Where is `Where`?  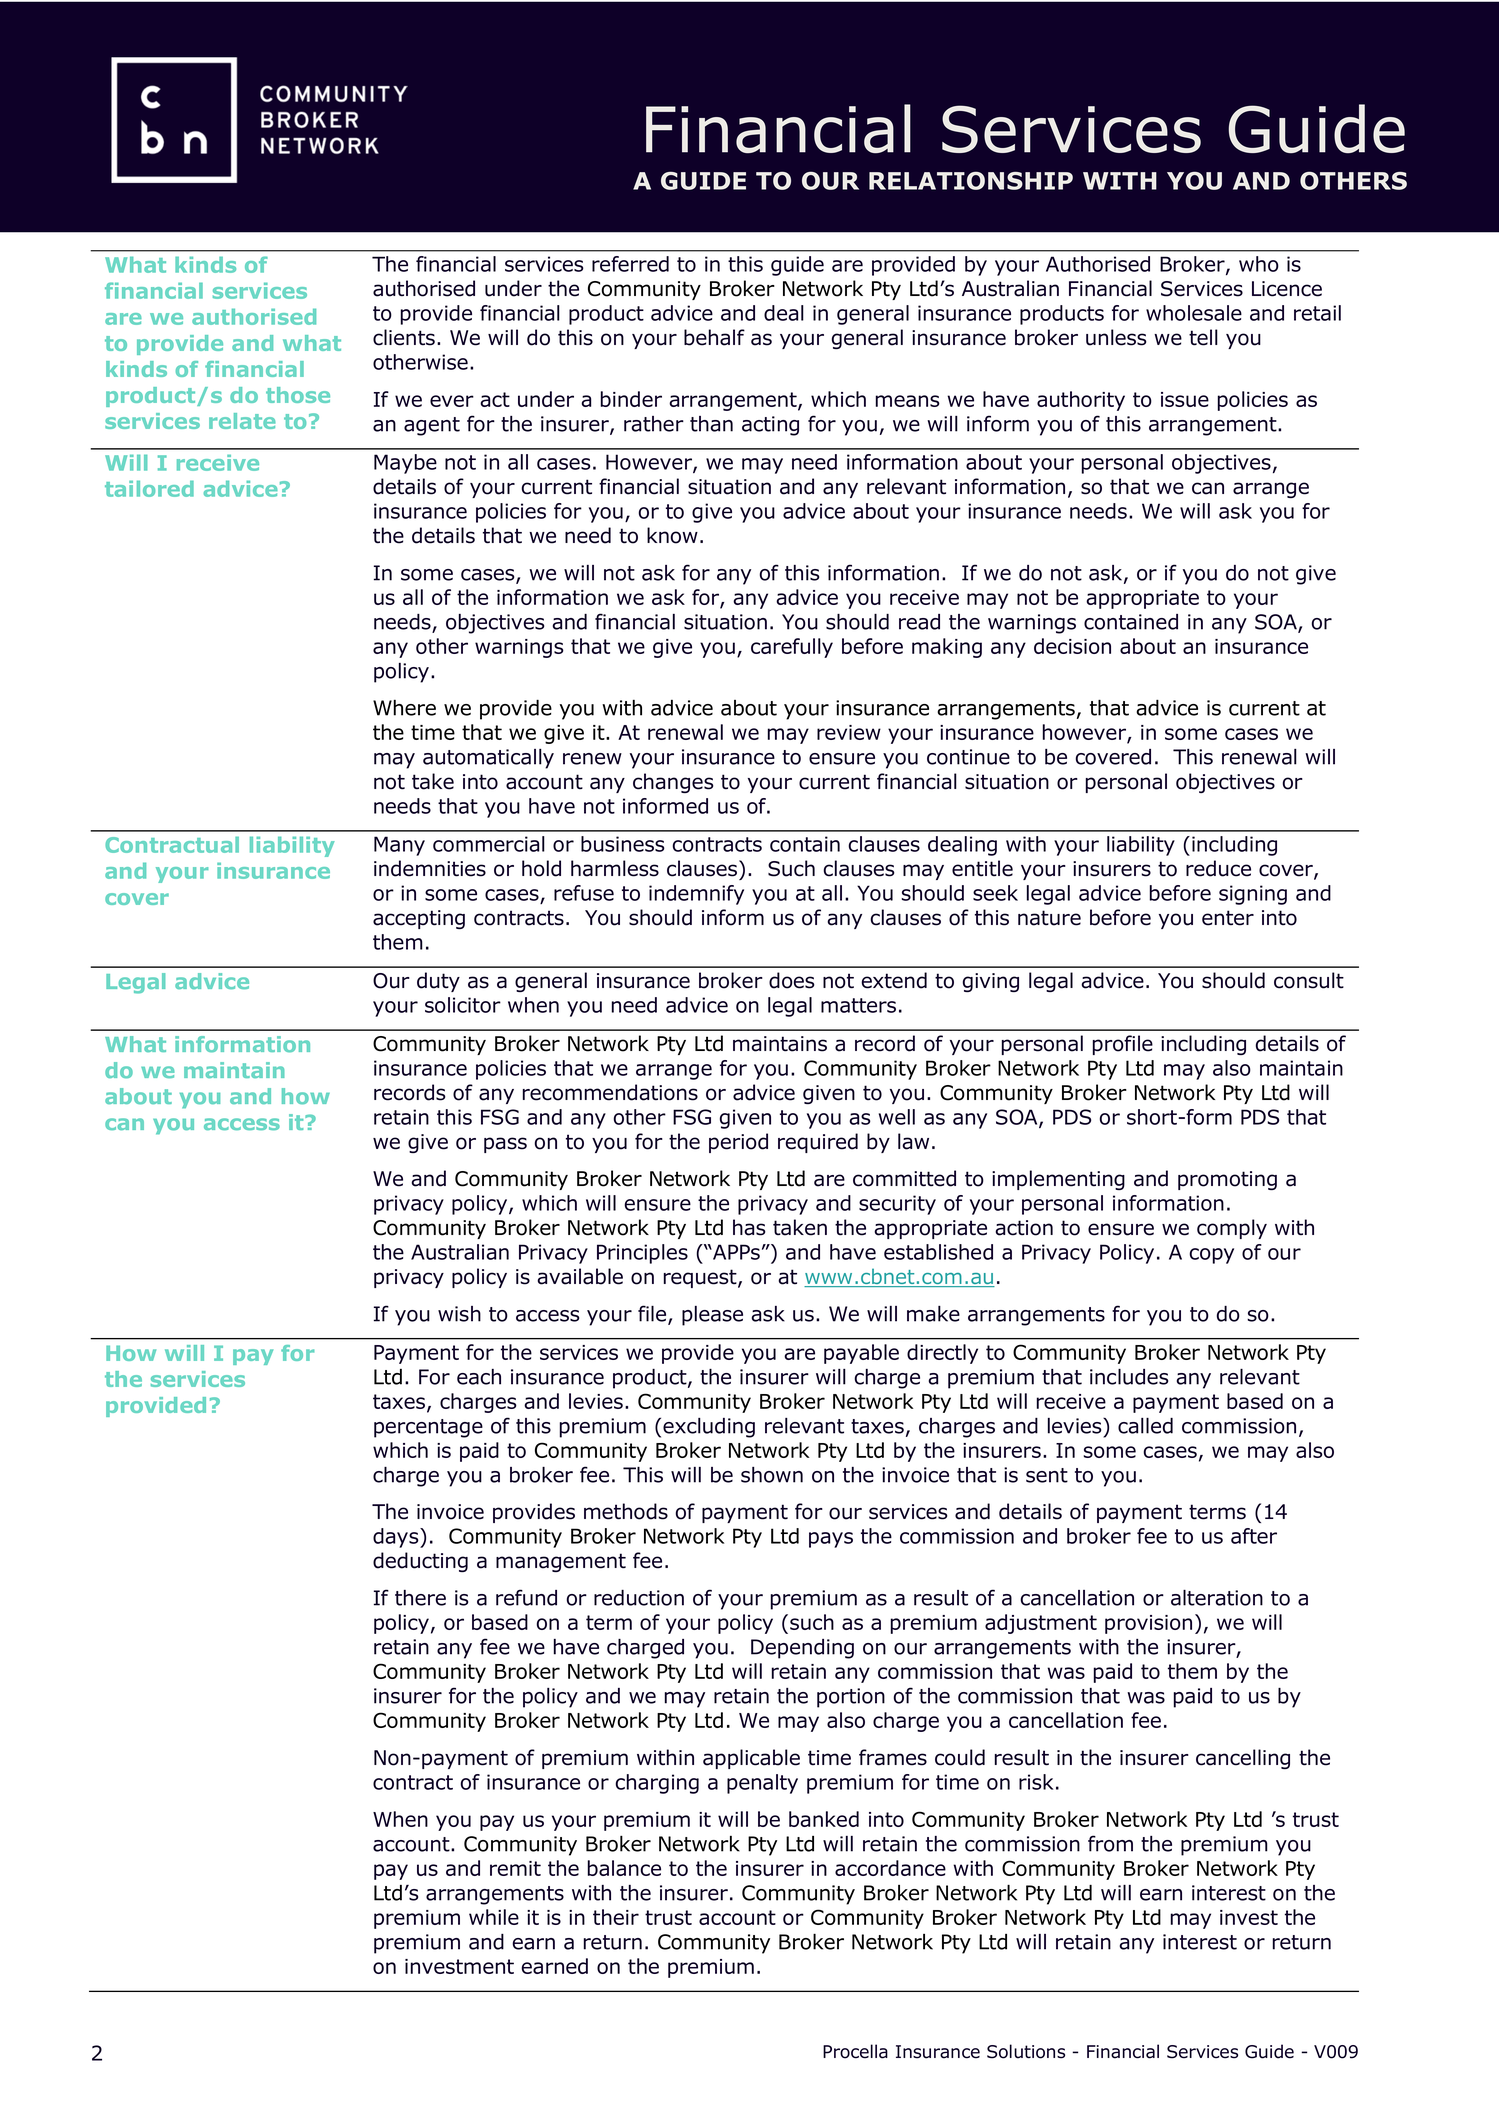
Where is located at coordinates (404, 708).
